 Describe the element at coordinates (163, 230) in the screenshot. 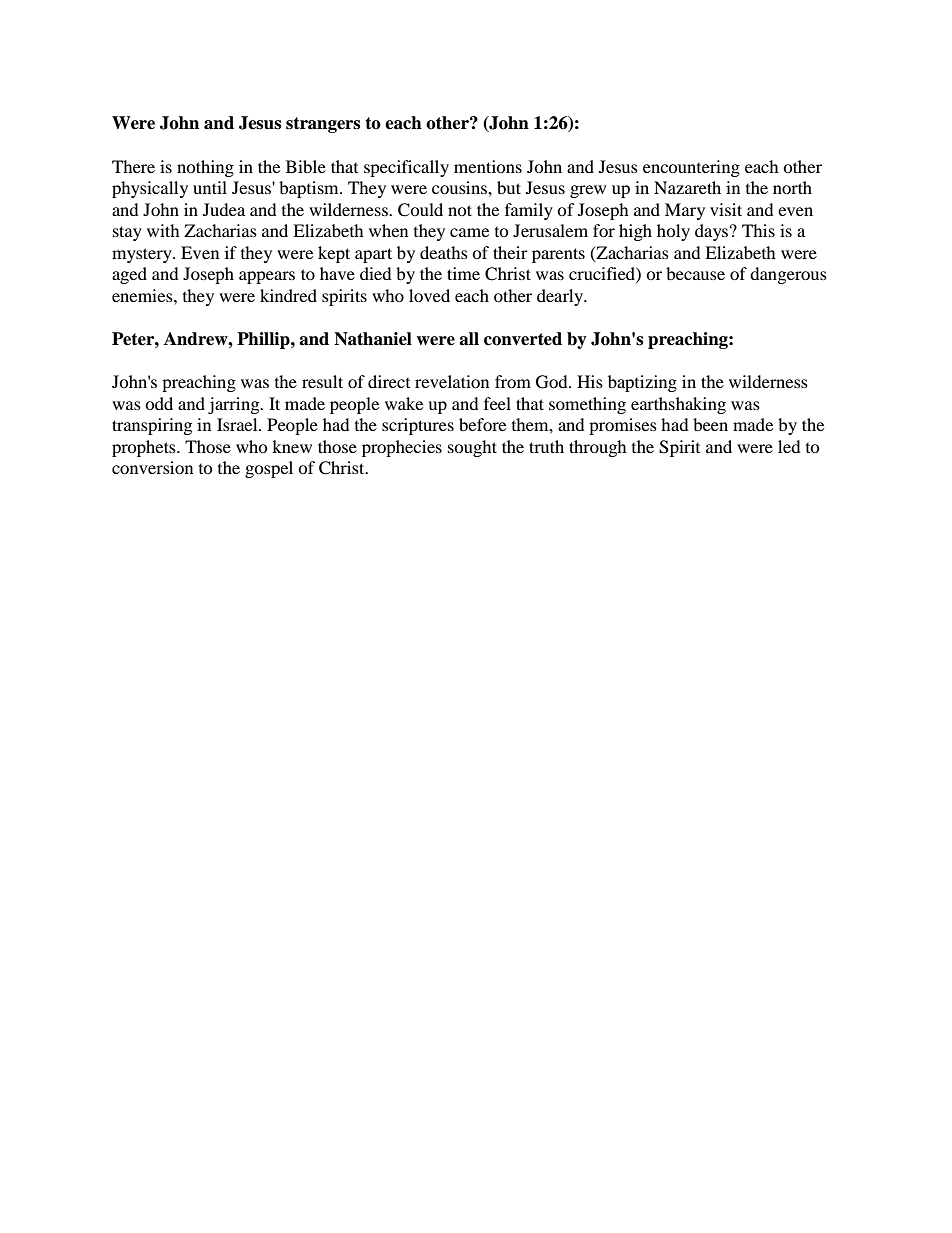

I see `with` at that location.
